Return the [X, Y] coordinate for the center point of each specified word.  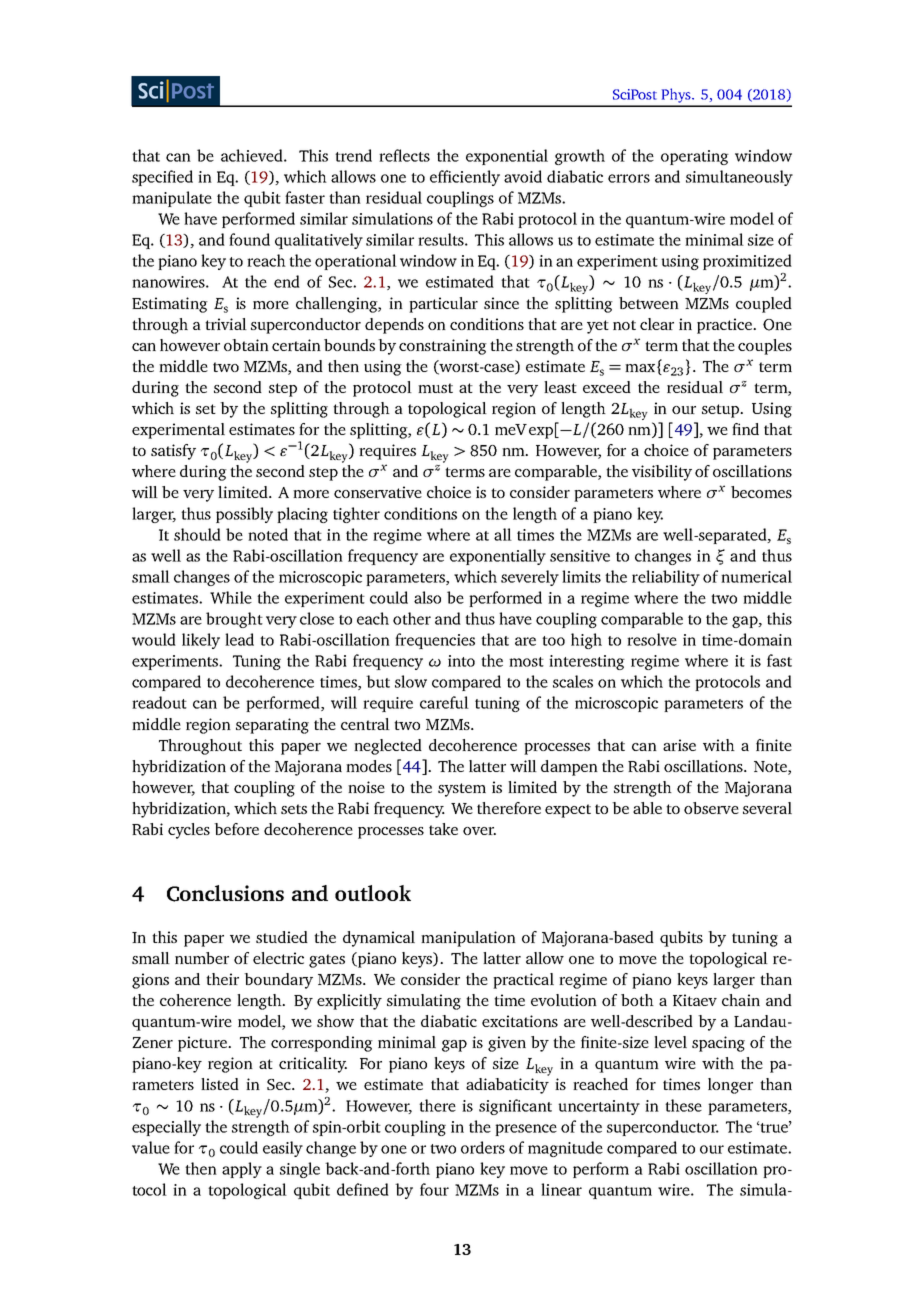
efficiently [465, 178]
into [461, 661]
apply [242, 1170]
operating [695, 157]
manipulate [172, 199]
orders [483, 1147]
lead [239, 639]
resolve [652, 639]
